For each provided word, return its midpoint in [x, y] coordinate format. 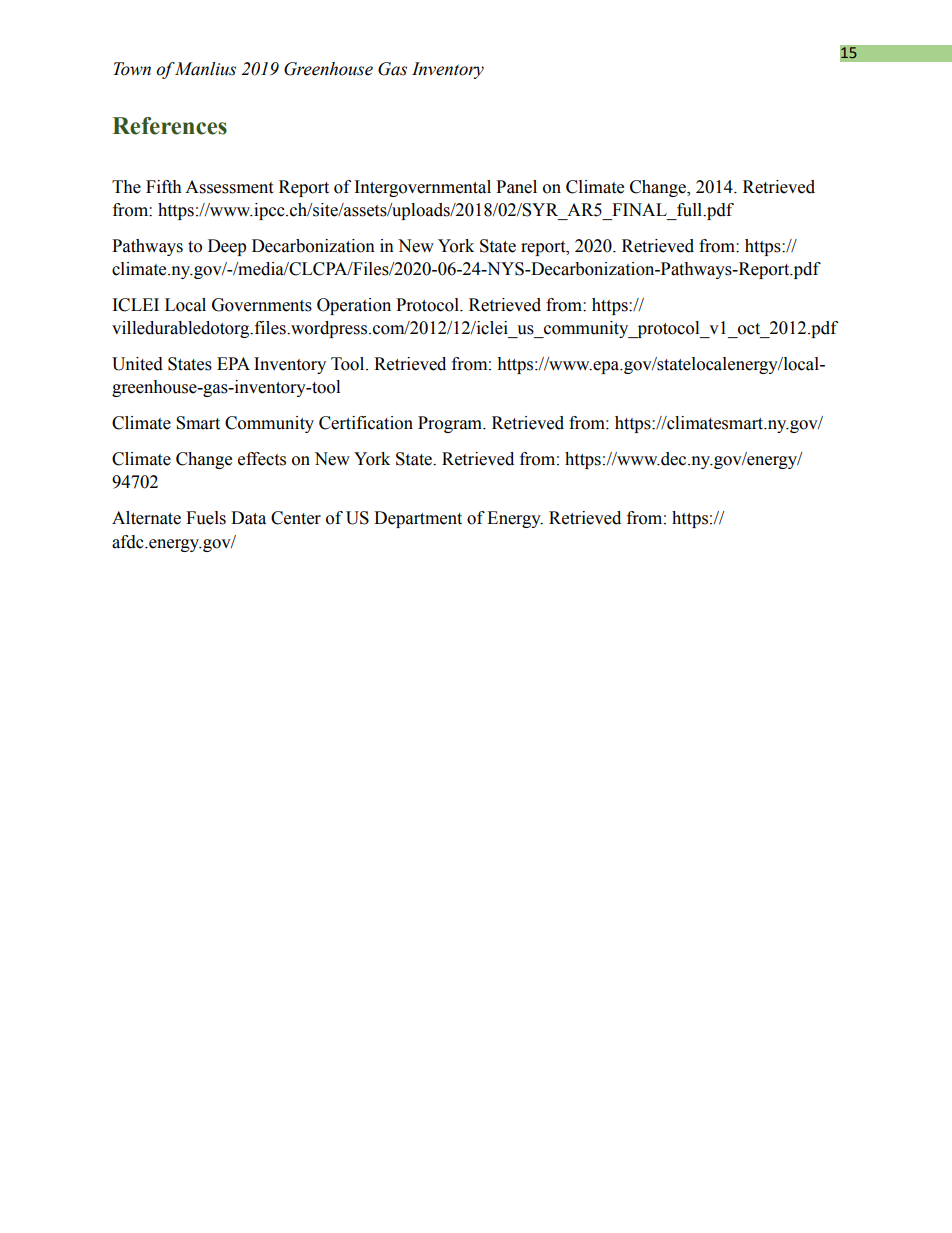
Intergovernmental [423, 188]
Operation [354, 306]
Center [296, 518]
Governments [262, 305]
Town [132, 69]
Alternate [146, 518]
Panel [516, 187]
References [169, 126]
